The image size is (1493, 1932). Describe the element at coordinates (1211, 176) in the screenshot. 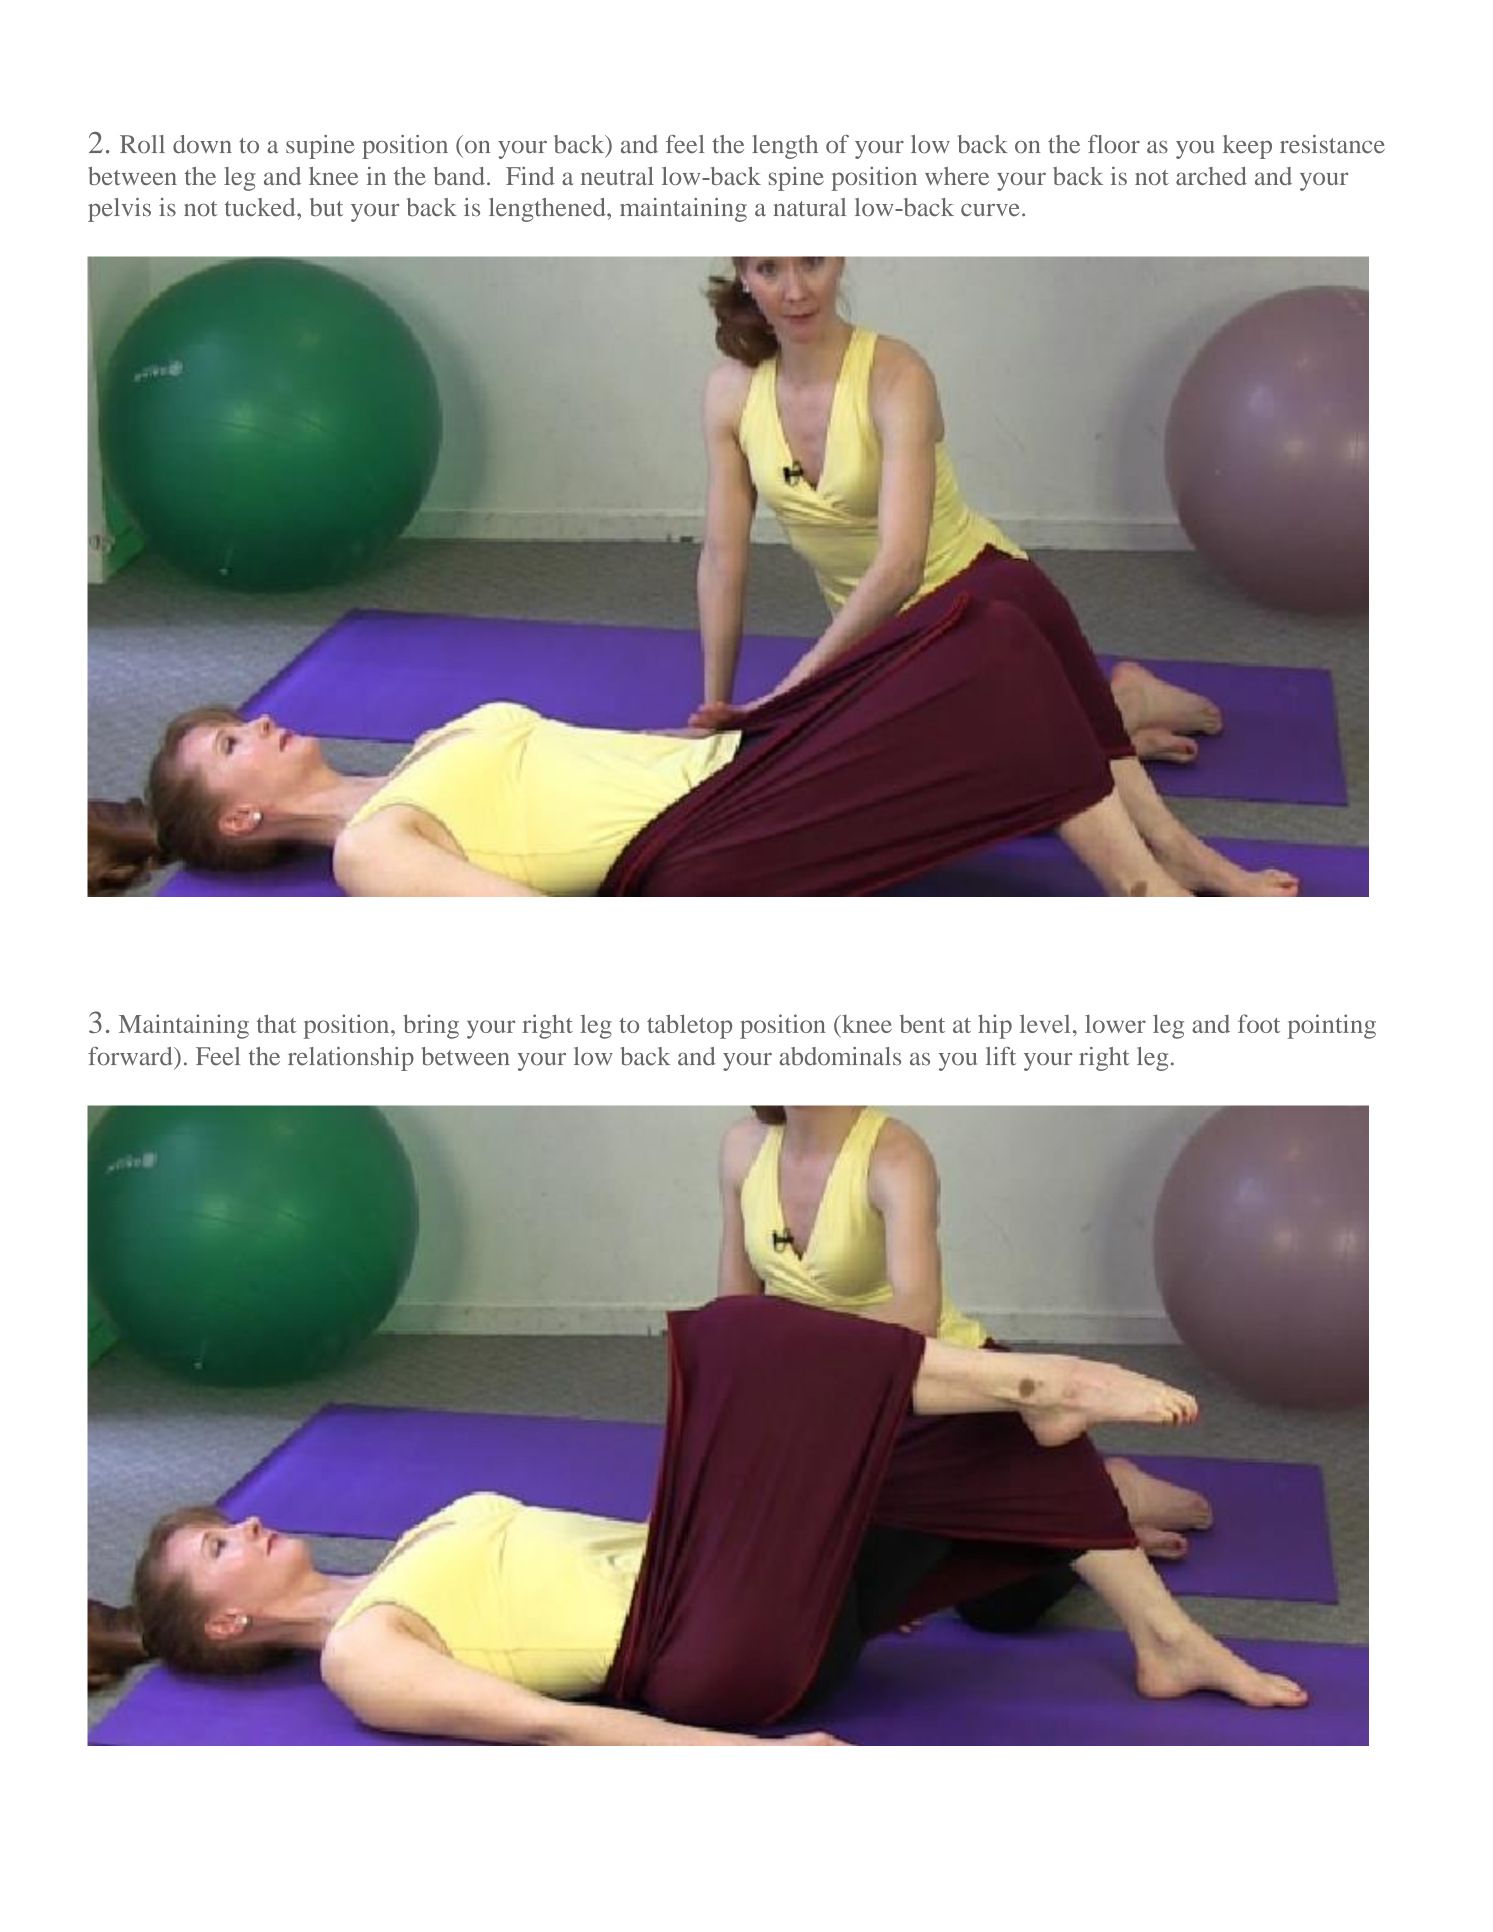

I see `arched` at that location.
